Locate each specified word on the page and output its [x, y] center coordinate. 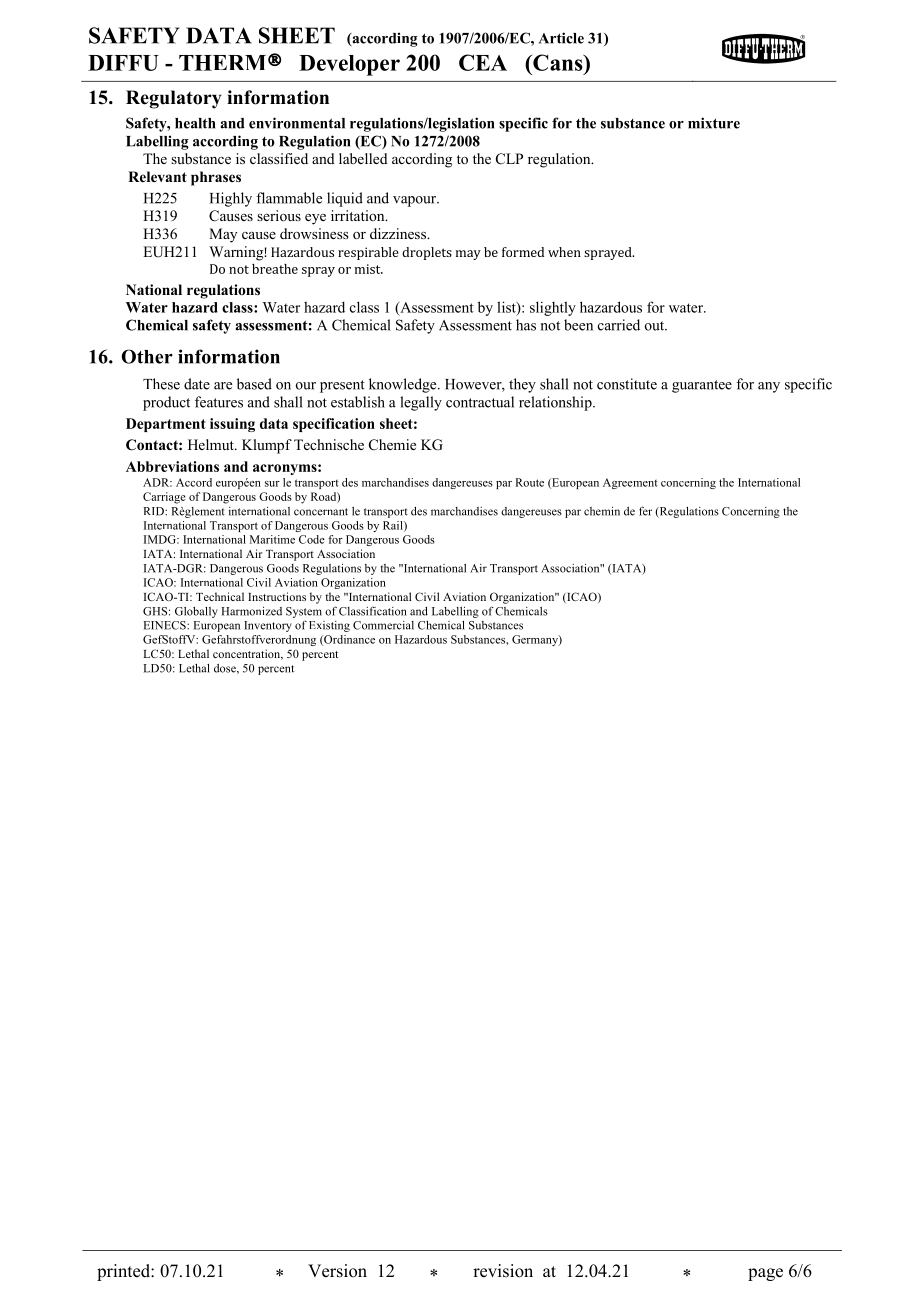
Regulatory [173, 99]
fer [645, 511]
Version [337, 1271]
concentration [248, 654]
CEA [483, 62]
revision [503, 1271]
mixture [714, 123]
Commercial [383, 625]
